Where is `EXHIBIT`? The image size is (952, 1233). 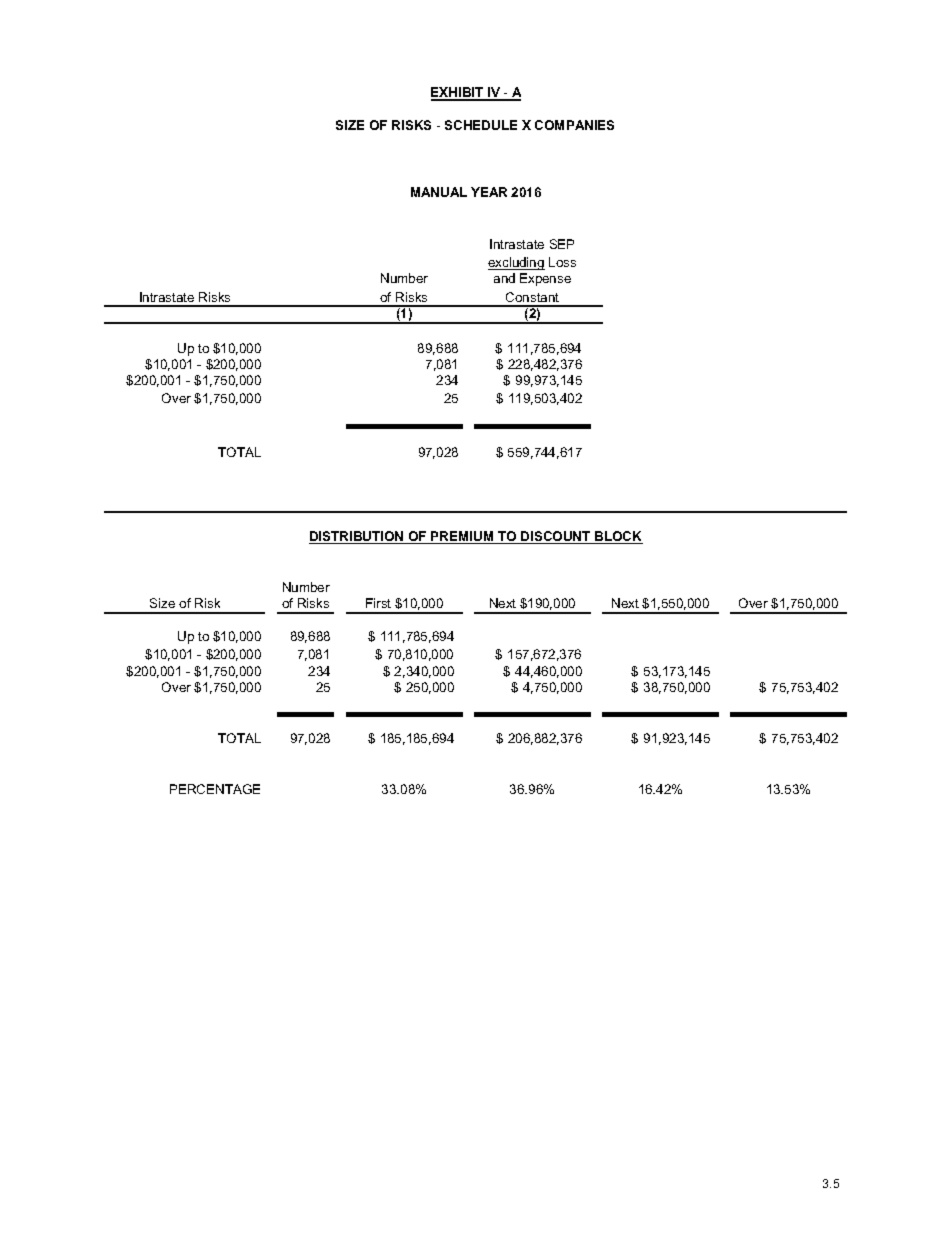 EXHIBIT is located at coordinates (458, 93).
